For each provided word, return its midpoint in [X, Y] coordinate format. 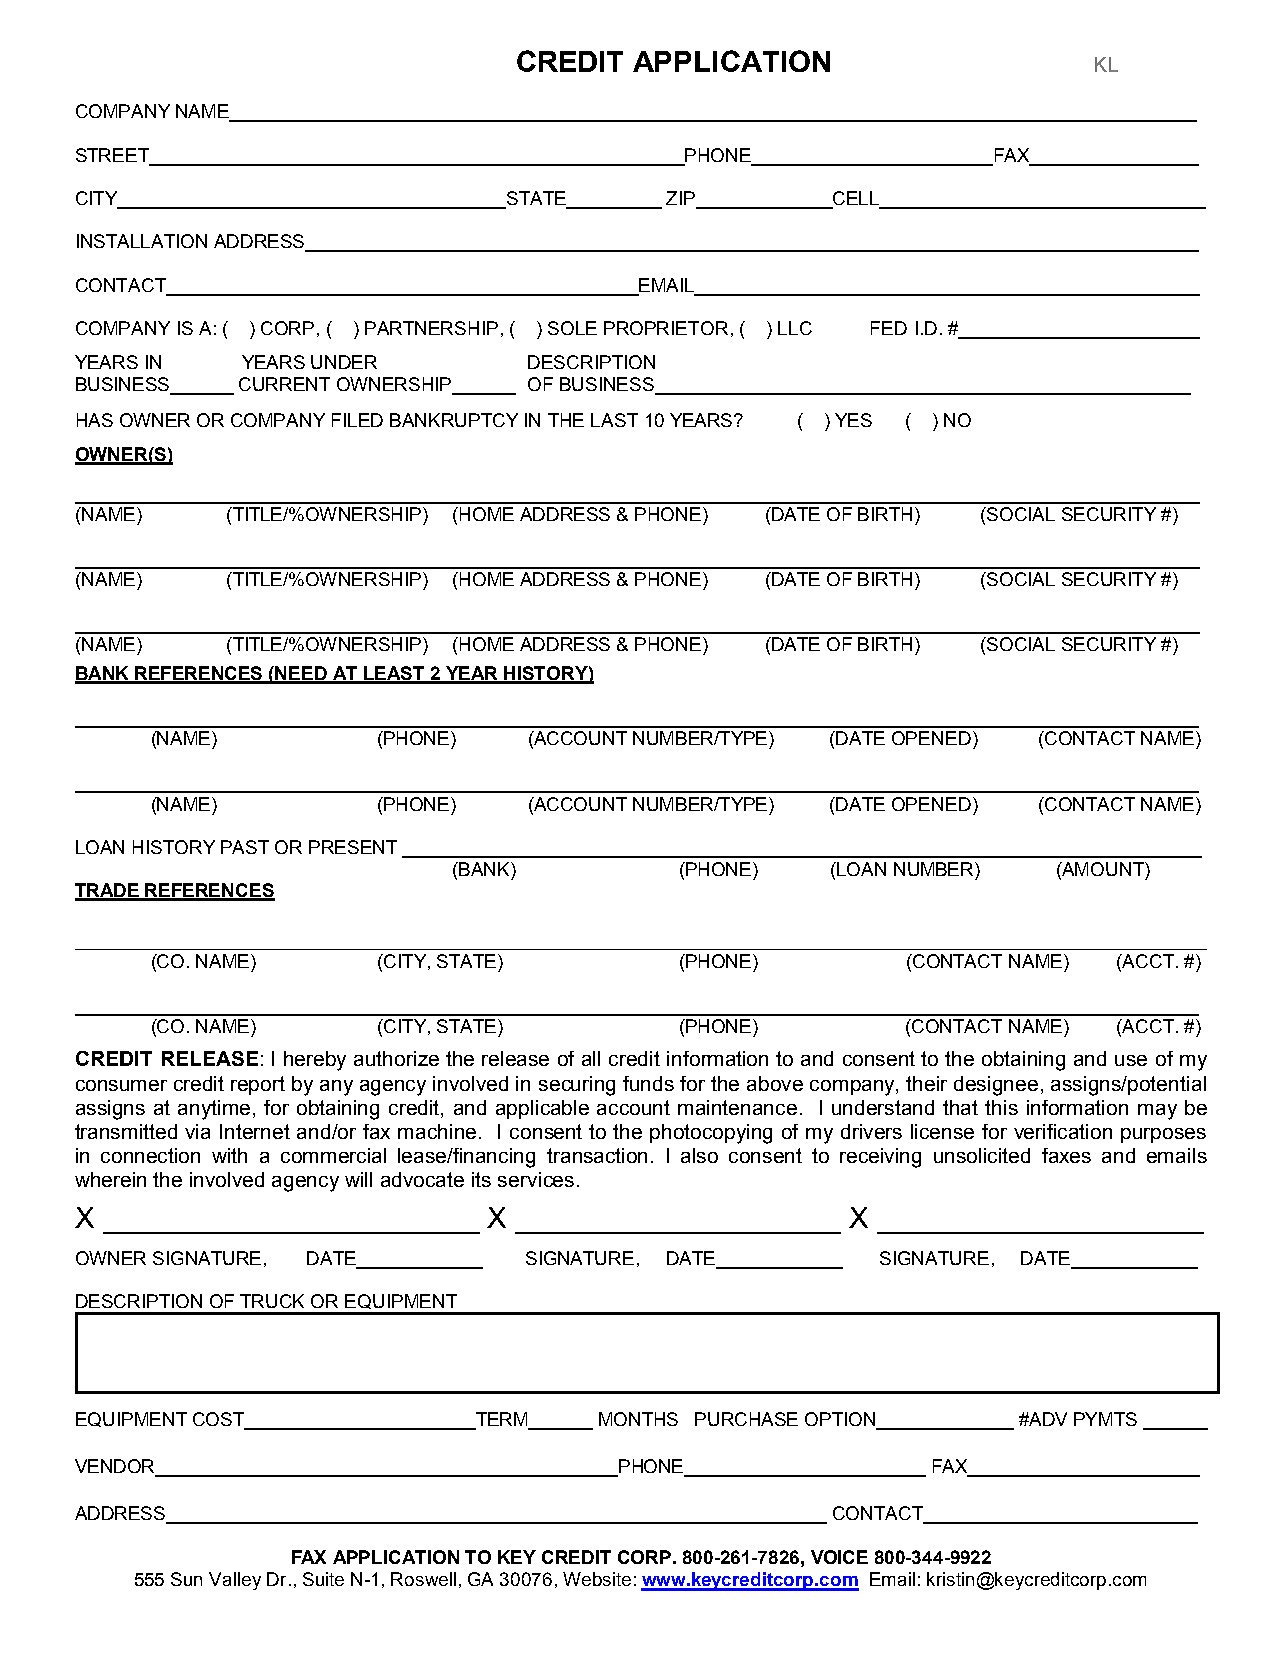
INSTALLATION [142, 241]
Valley [235, 1581]
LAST [614, 420]
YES [853, 420]
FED [889, 328]
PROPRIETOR [666, 328]
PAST [245, 847]
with [229, 1155]
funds [648, 1083]
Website [597, 1579]
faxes [1066, 1155]
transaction [597, 1155]
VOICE [839, 1557]
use [1131, 1060]
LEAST [394, 674]
